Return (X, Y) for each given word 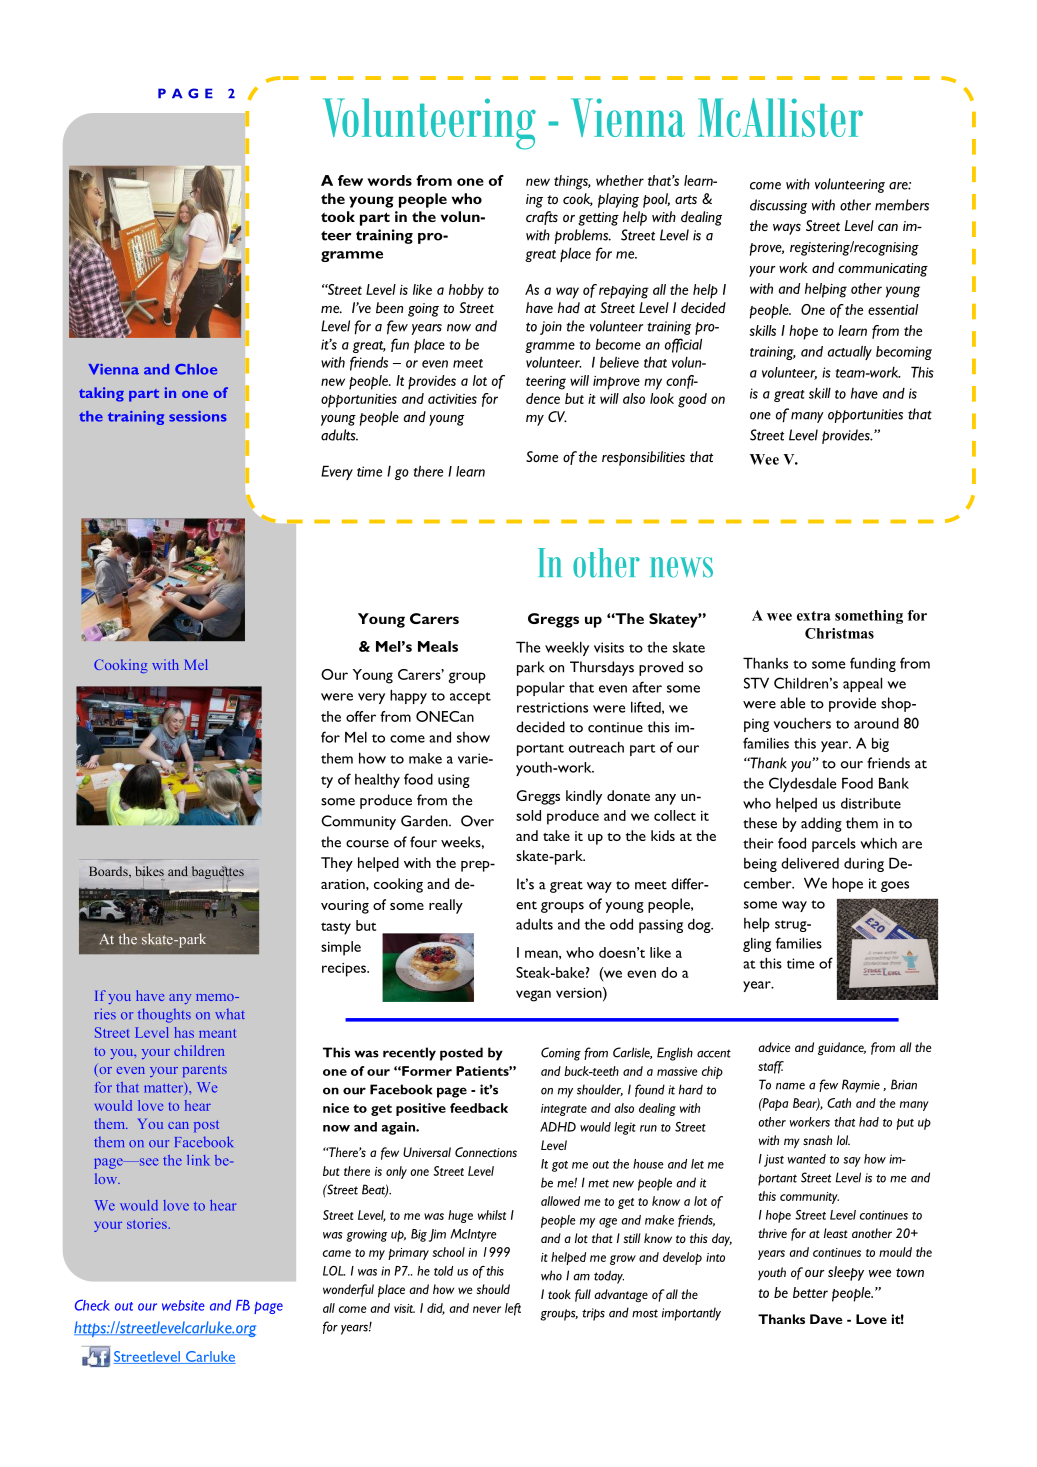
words (389, 180)
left (513, 1309)
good (692, 400)
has (184, 1032)
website (183, 1305)
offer (361, 716)
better (810, 1292)
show (473, 737)
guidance (842, 1048)
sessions (198, 416)
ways (787, 229)
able (792, 703)
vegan (533, 996)
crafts (542, 218)
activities (452, 399)
